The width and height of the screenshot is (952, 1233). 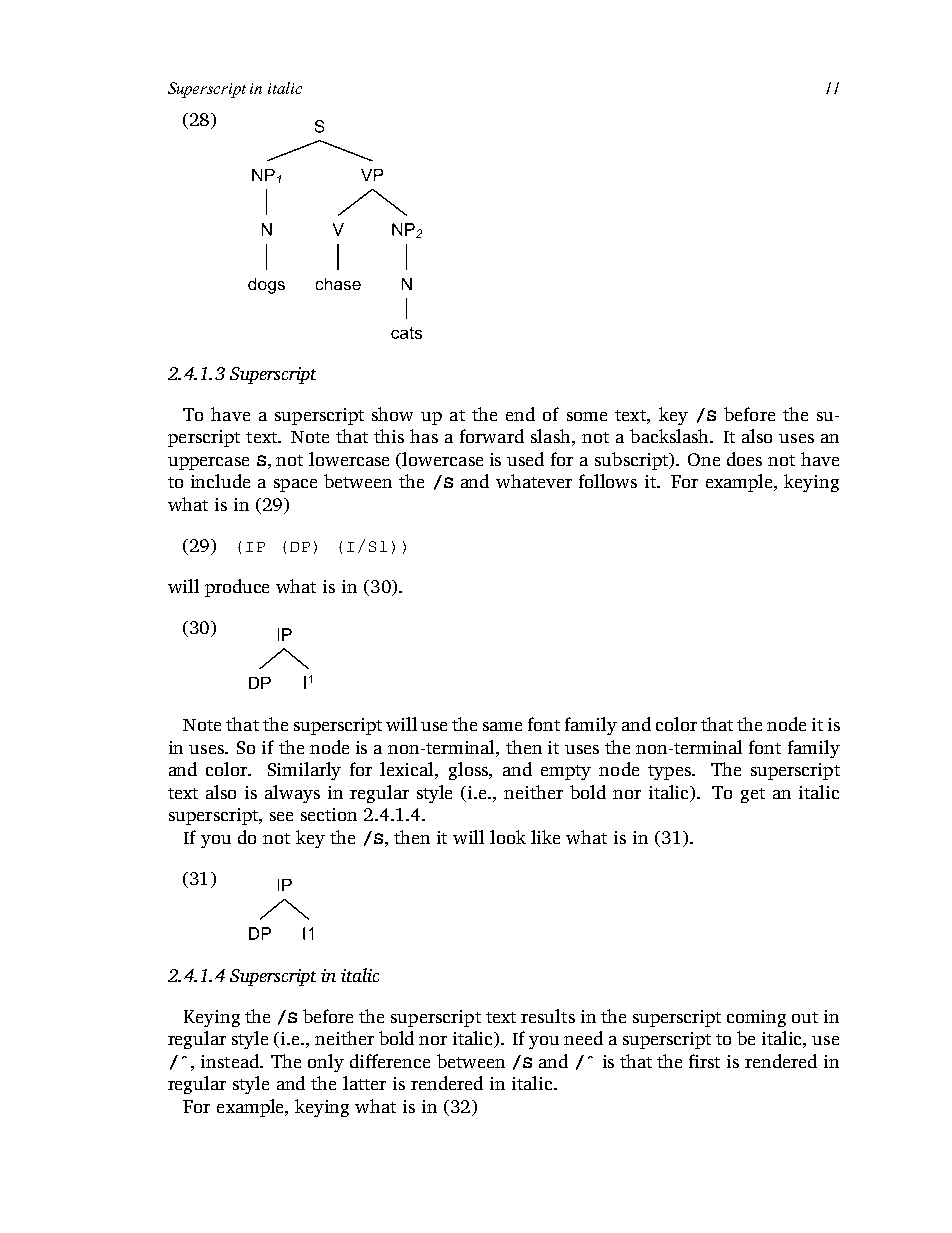 What do you see at coordinates (304, 771) in the screenshot?
I see `Similarly` at bounding box center [304, 771].
